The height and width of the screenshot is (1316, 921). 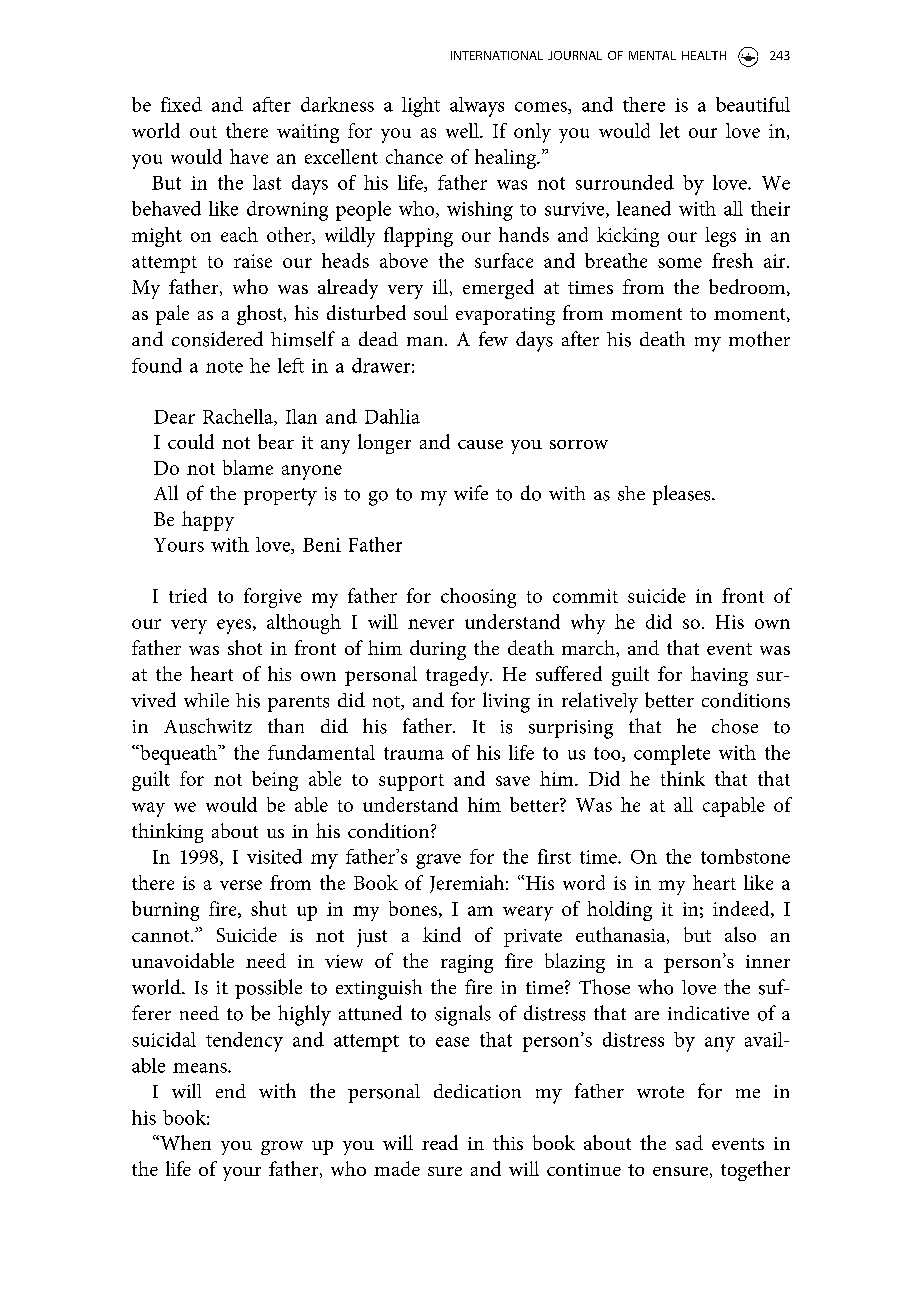 I want to click on HEALTH, so click(x=704, y=55).
